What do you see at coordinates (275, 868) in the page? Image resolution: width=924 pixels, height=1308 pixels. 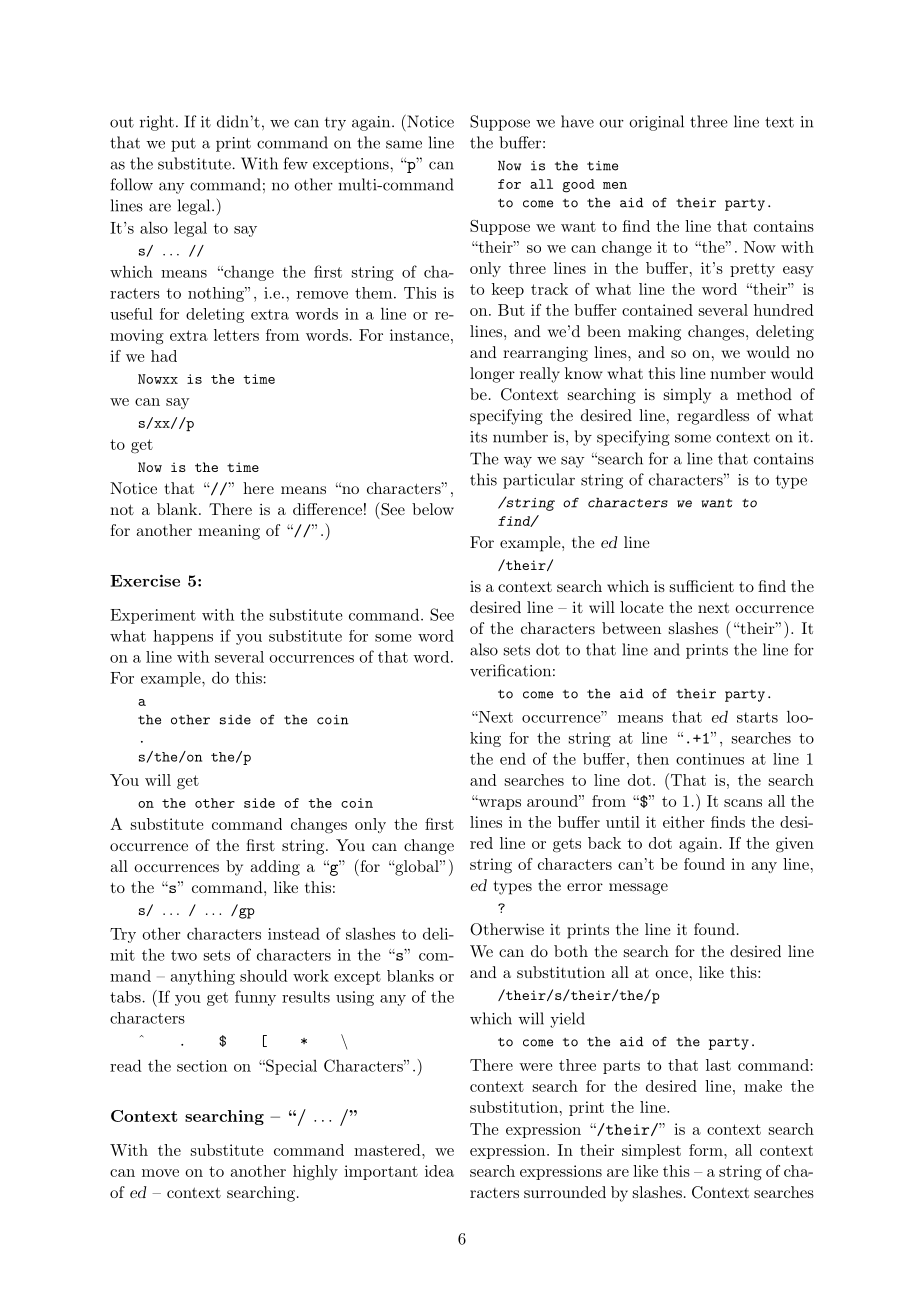 I see `adding` at bounding box center [275, 868].
